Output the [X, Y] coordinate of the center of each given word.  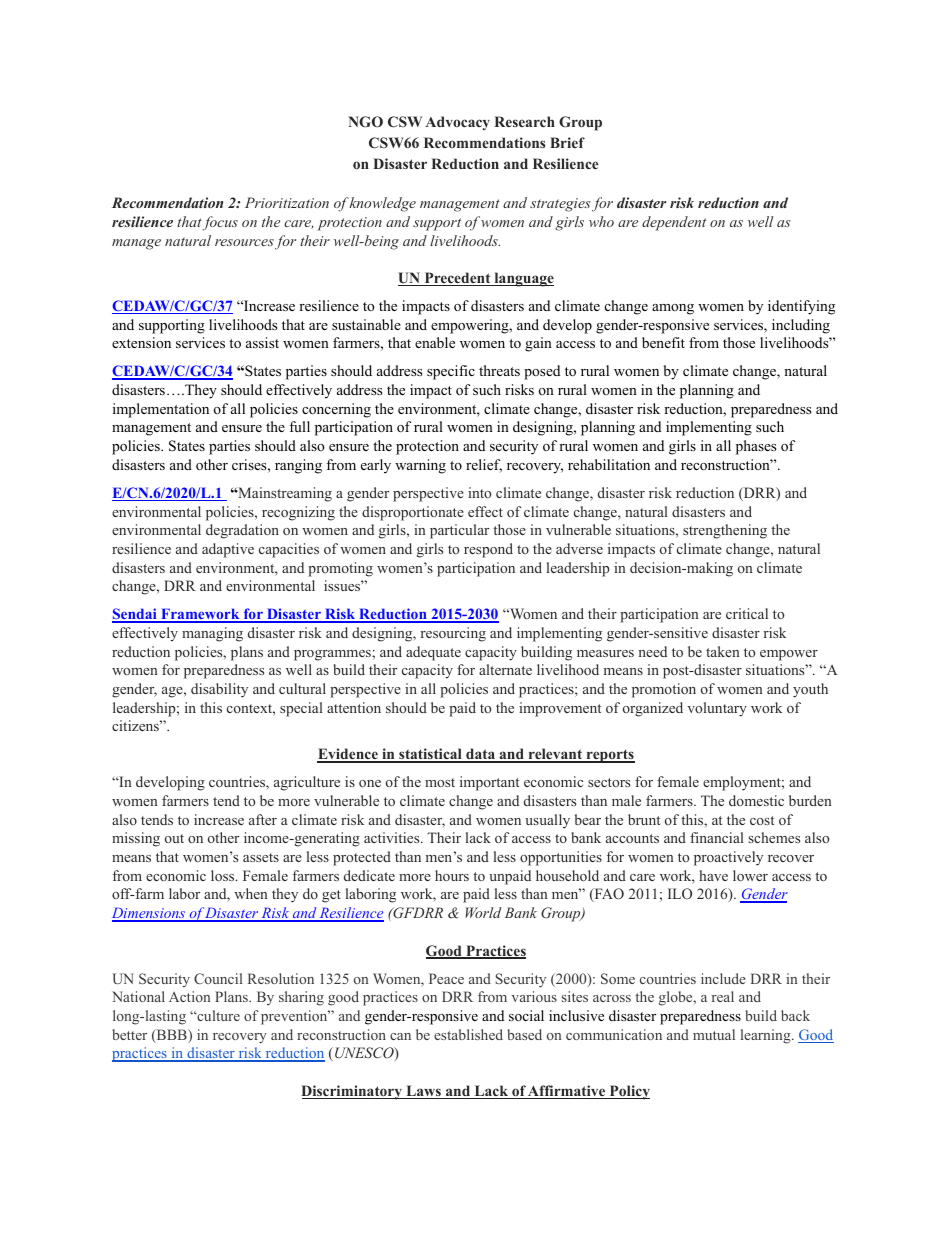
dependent [674, 223]
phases [756, 447]
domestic [756, 800]
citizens [136, 725]
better [129, 1034]
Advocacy [457, 123]
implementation [161, 410]
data [481, 755]
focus [220, 223]
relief [484, 465]
